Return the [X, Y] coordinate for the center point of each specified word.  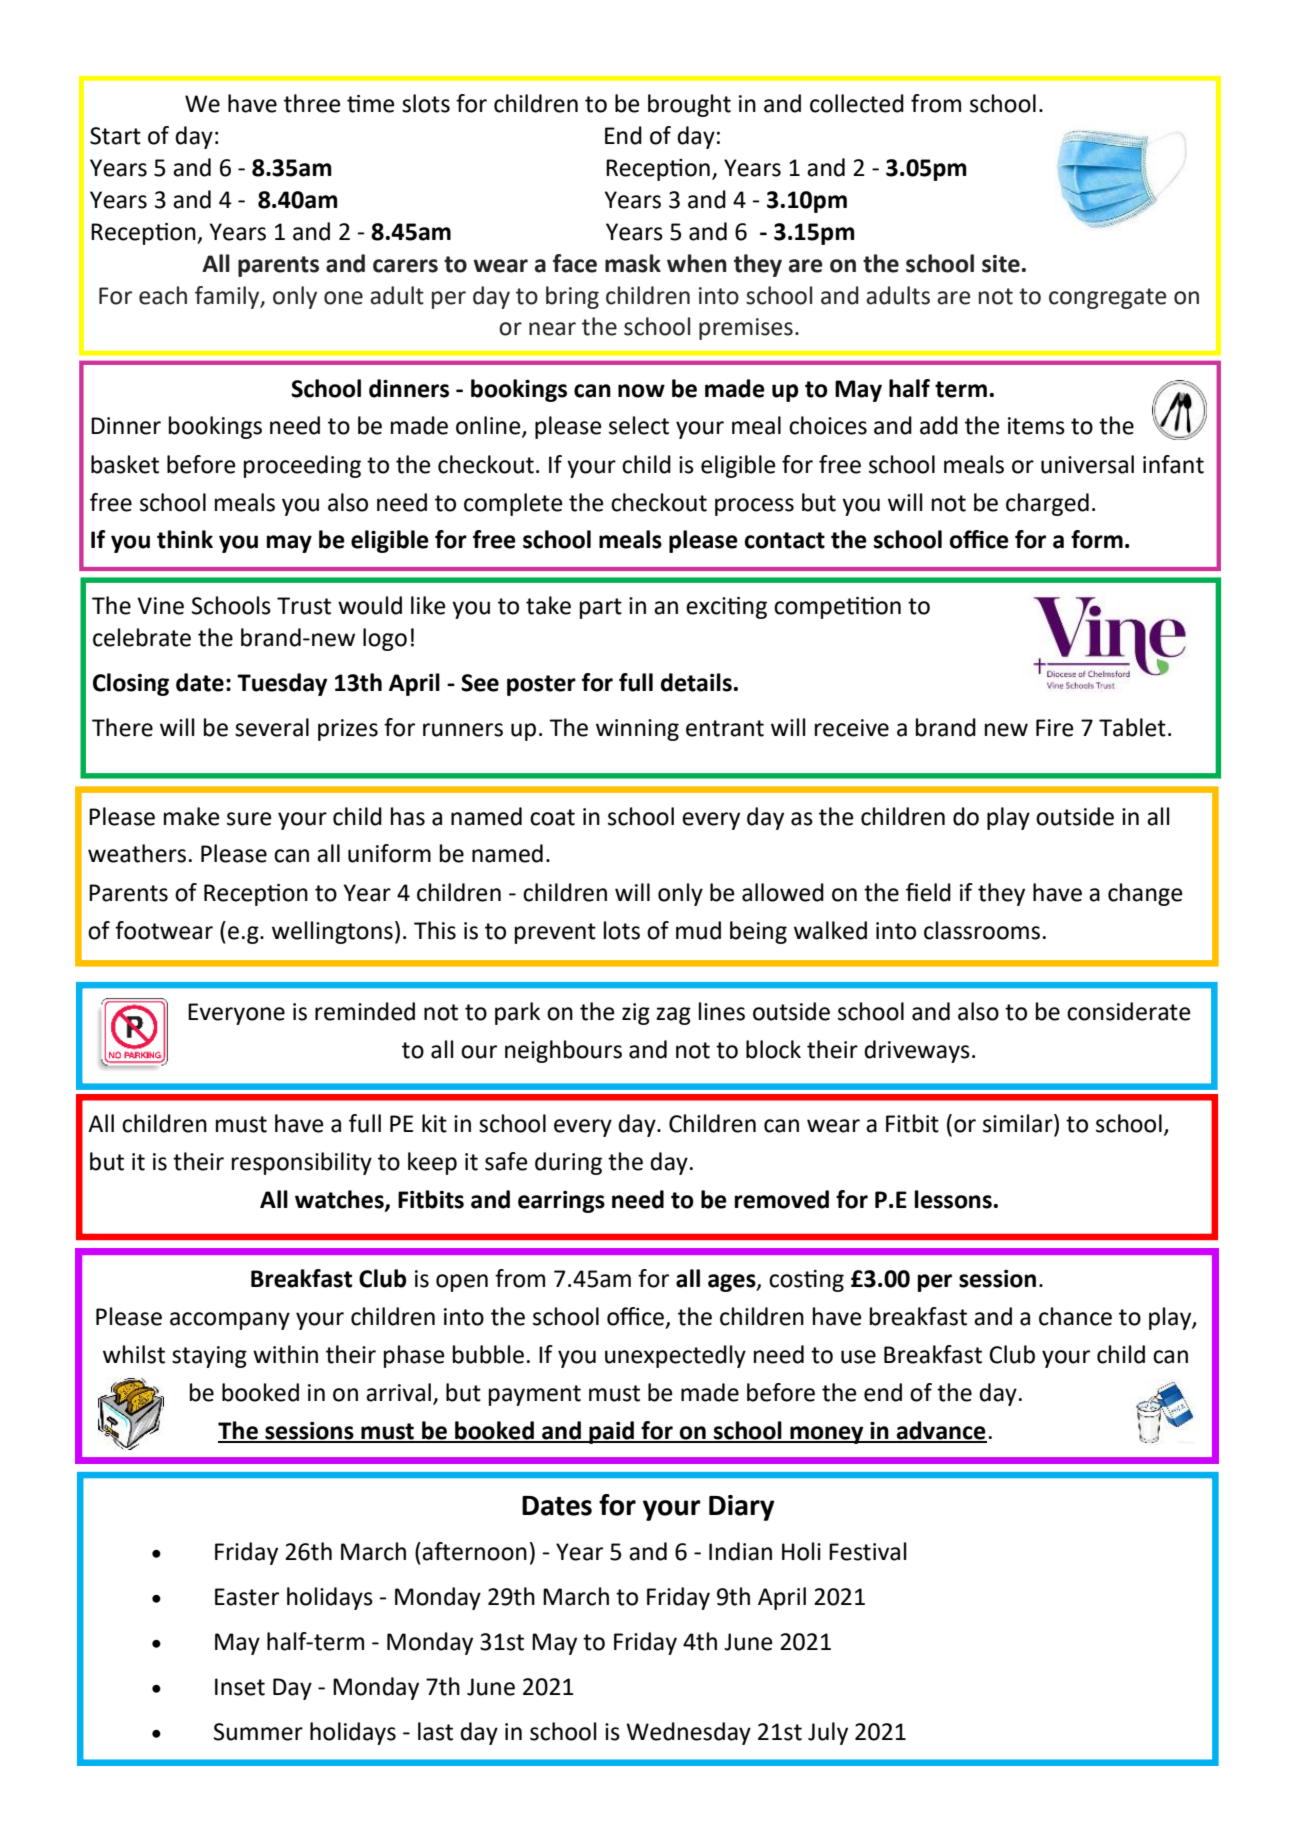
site [1001, 264]
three [312, 103]
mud [698, 930]
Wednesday [688, 1733]
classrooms [982, 930]
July [828, 1733]
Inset [240, 1687]
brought [689, 105]
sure [249, 819]
